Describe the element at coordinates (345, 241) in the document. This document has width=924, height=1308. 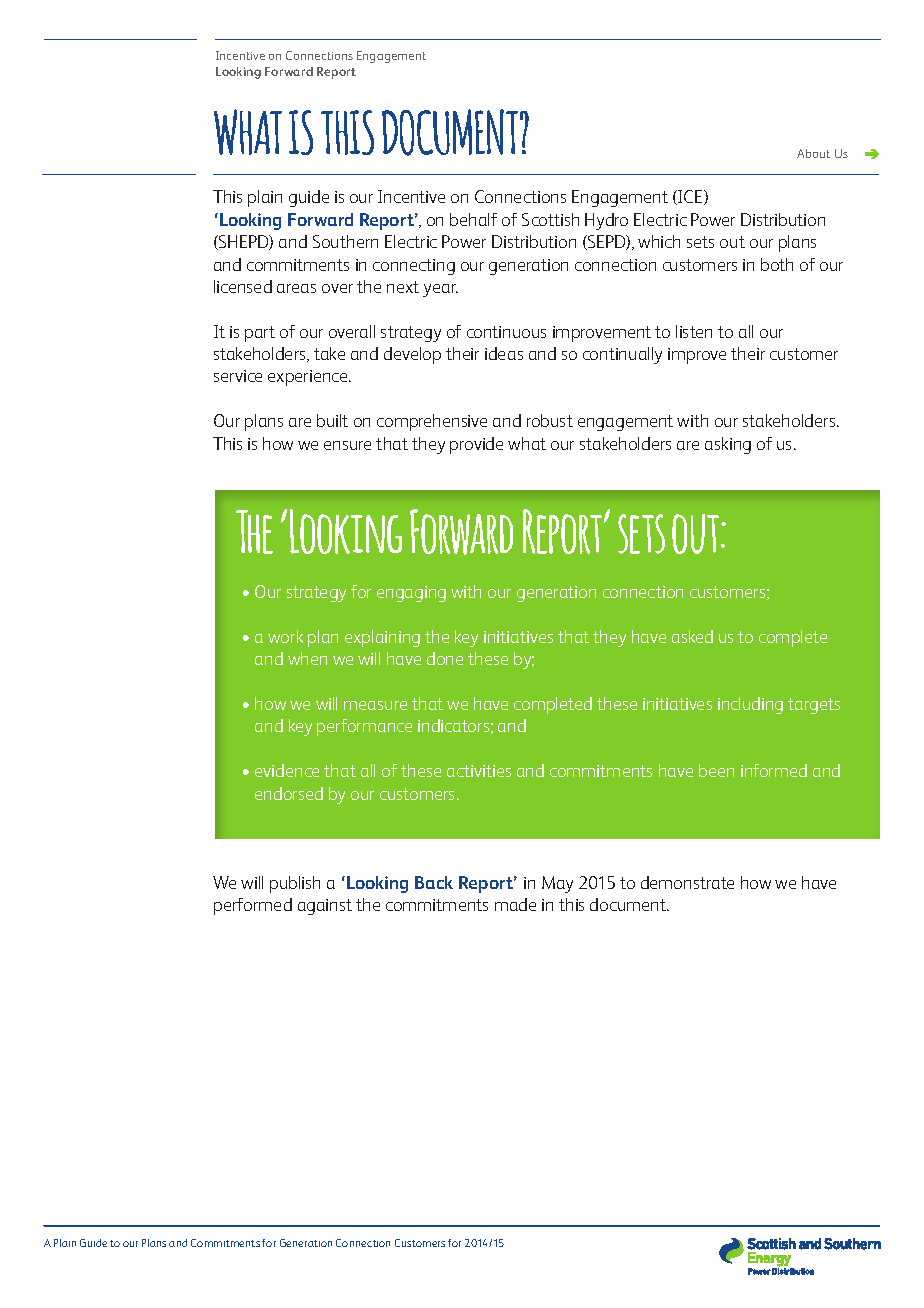
I see `Southern` at that location.
